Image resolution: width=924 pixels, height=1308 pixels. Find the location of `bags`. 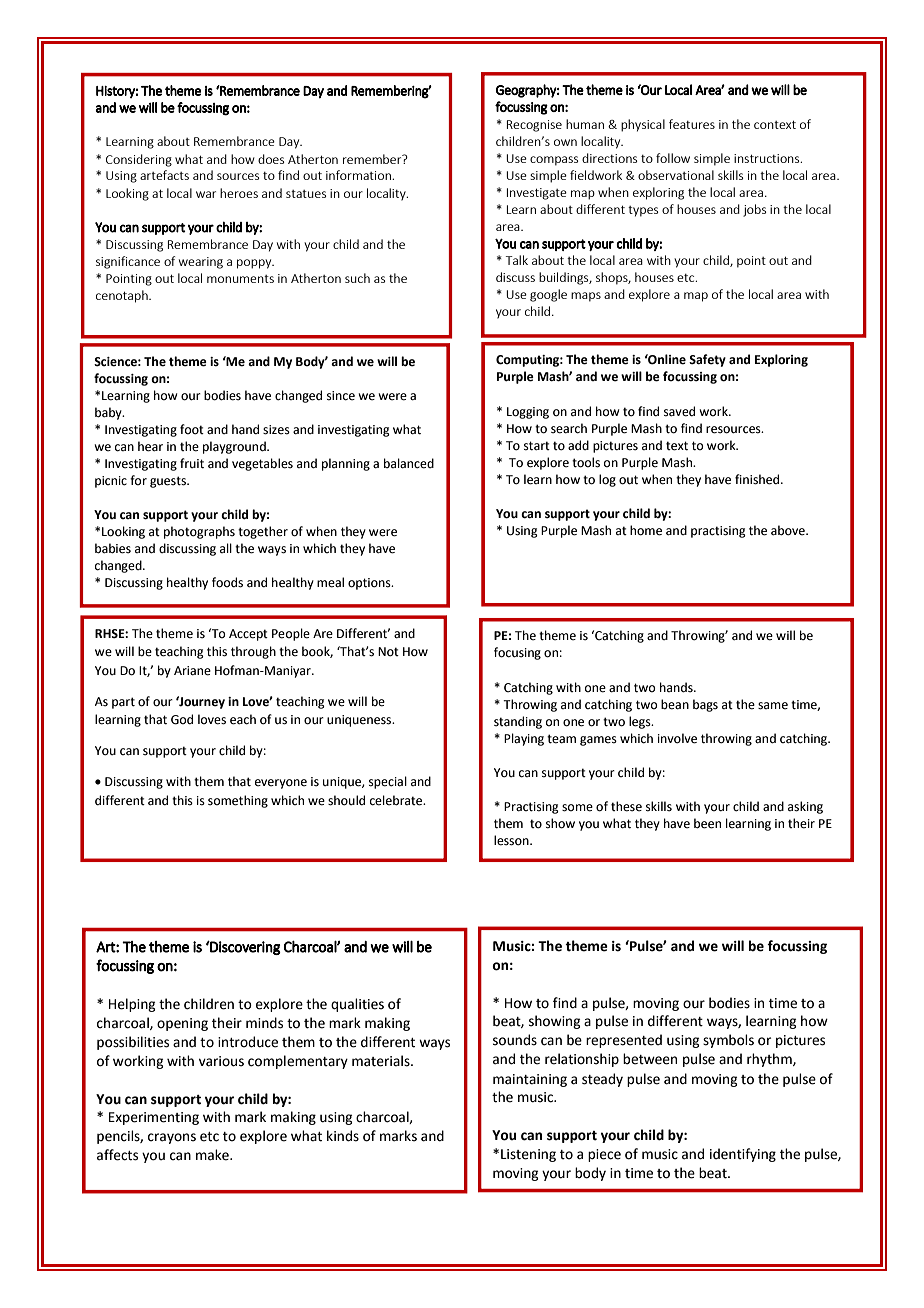

bags is located at coordinates (705, 705).
